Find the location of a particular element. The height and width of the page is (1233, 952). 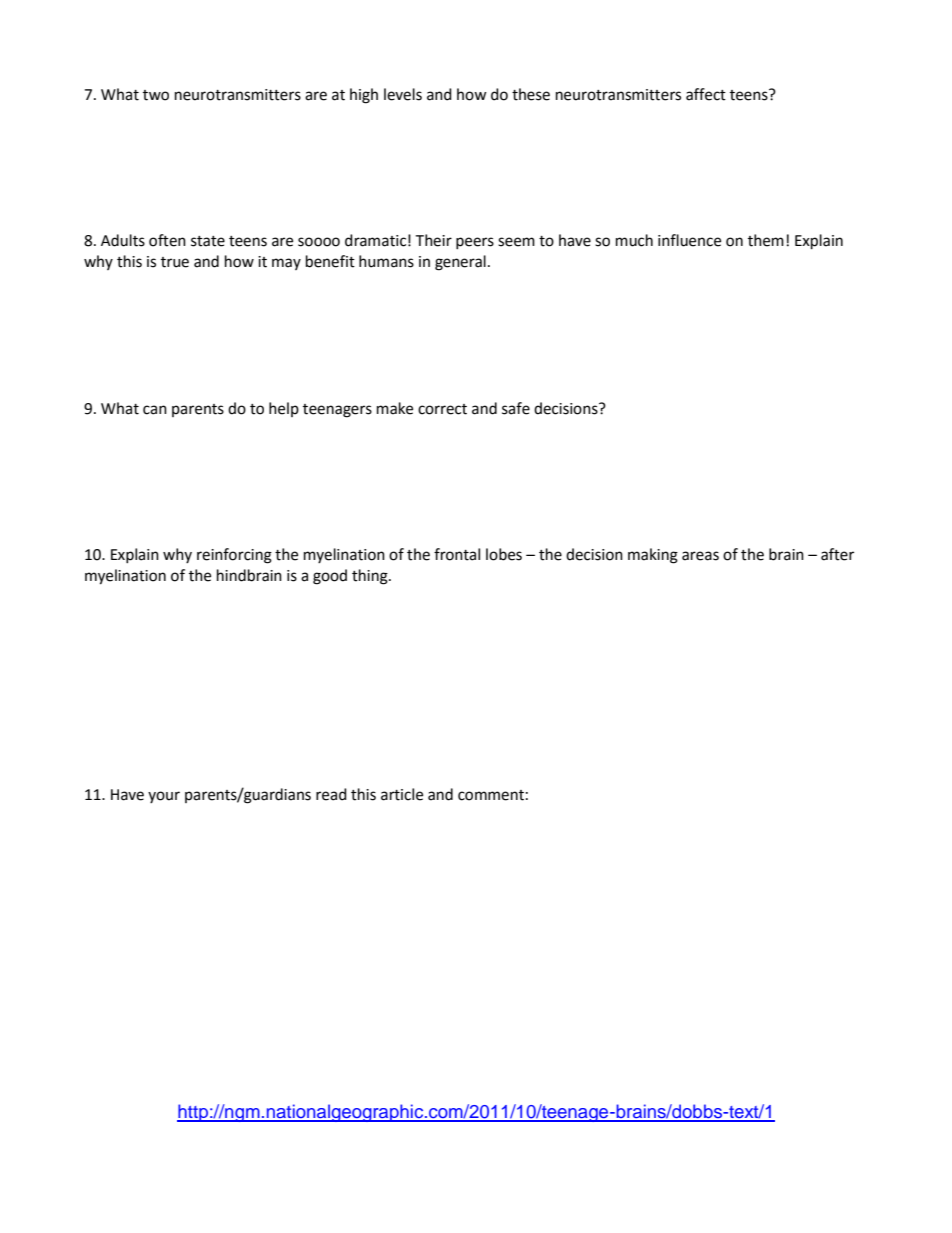

affect is located at coordinates (706, 94).
